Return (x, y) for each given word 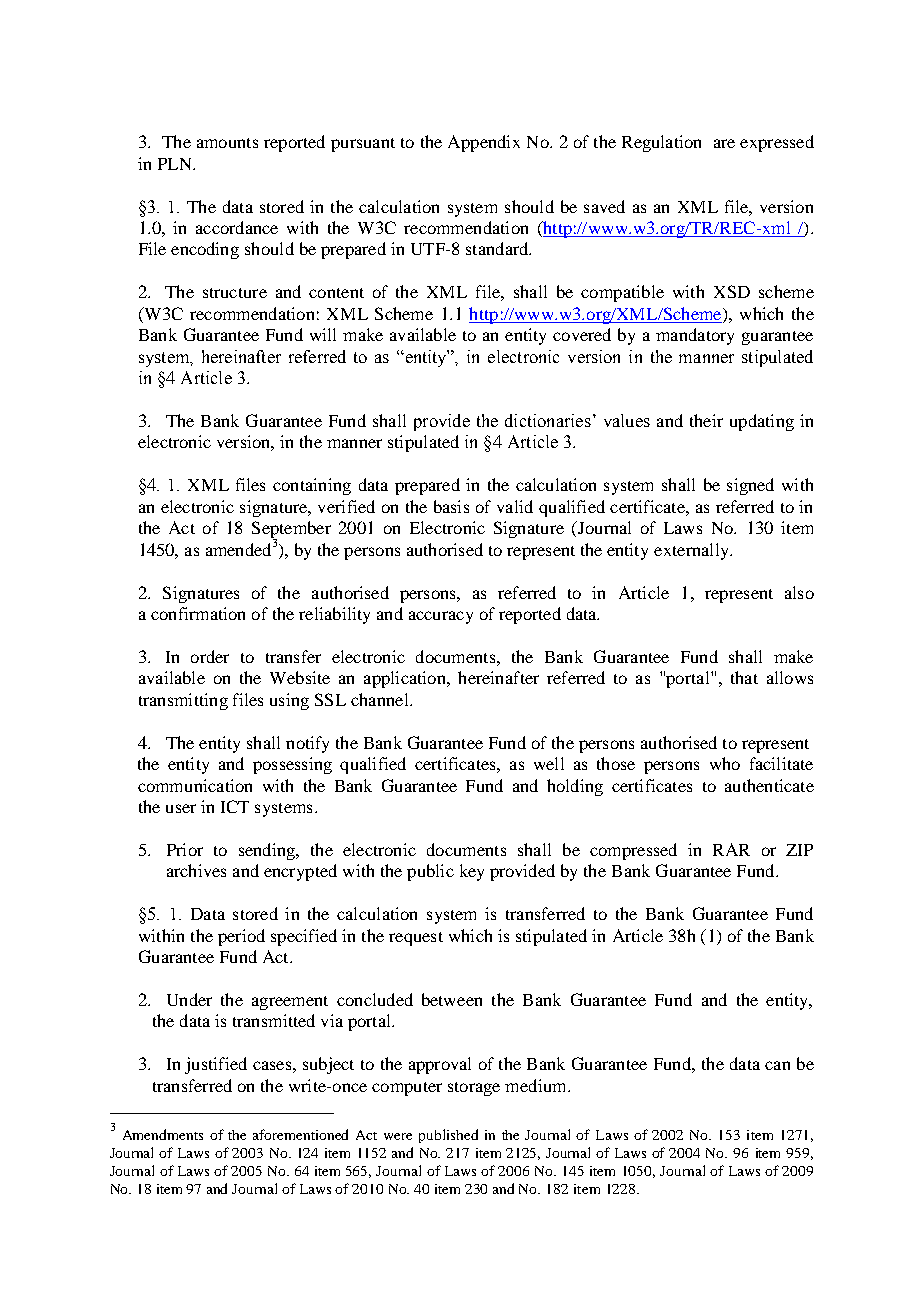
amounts (227, 143)
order (210, 656)
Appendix (484, 143)
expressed (777, 143)
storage (474, 1089)
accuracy (441, 617)
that (744, 677)
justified (216, 1065)
